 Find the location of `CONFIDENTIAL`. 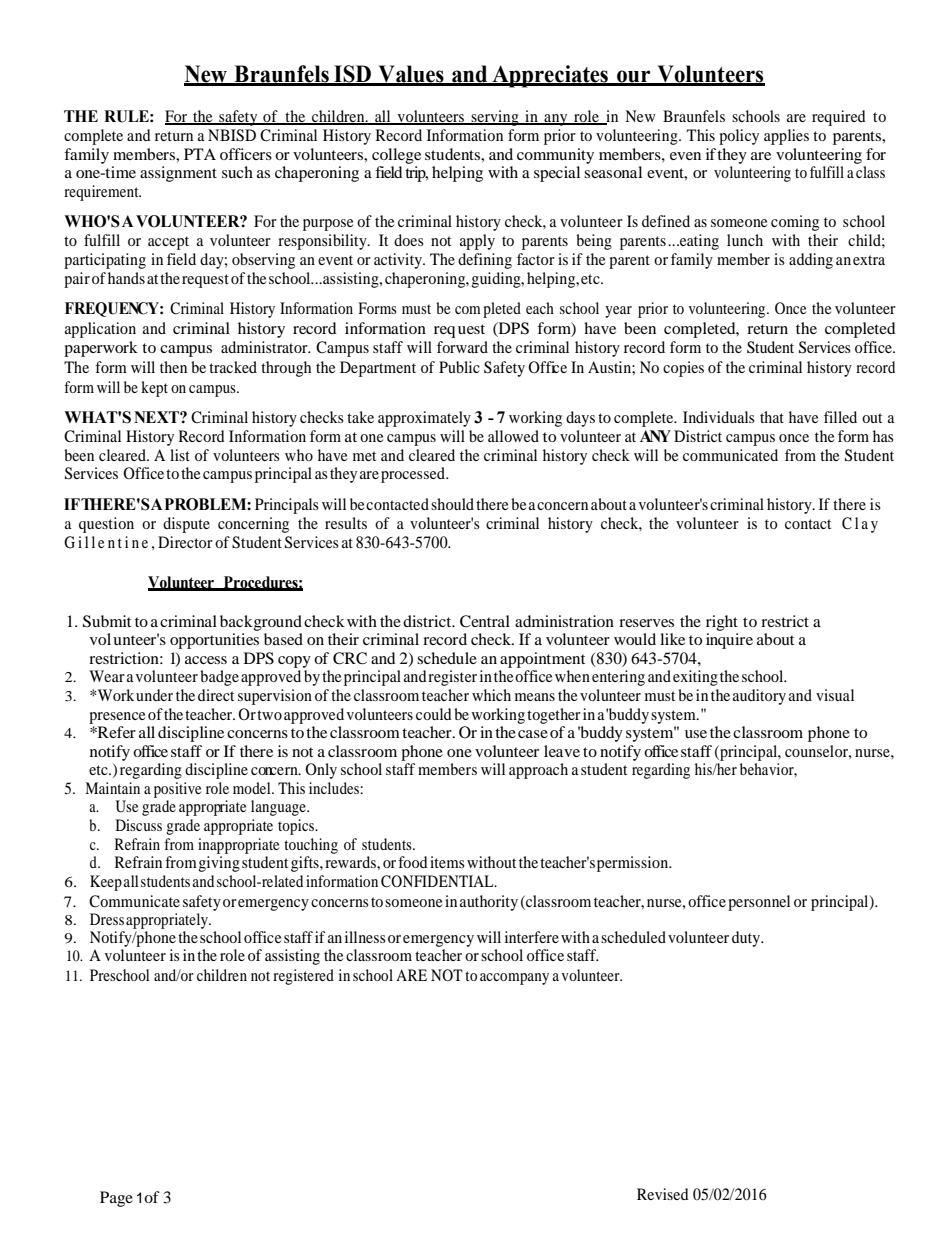

CONFIDENTIAL is located at coordinates (438, 881).
